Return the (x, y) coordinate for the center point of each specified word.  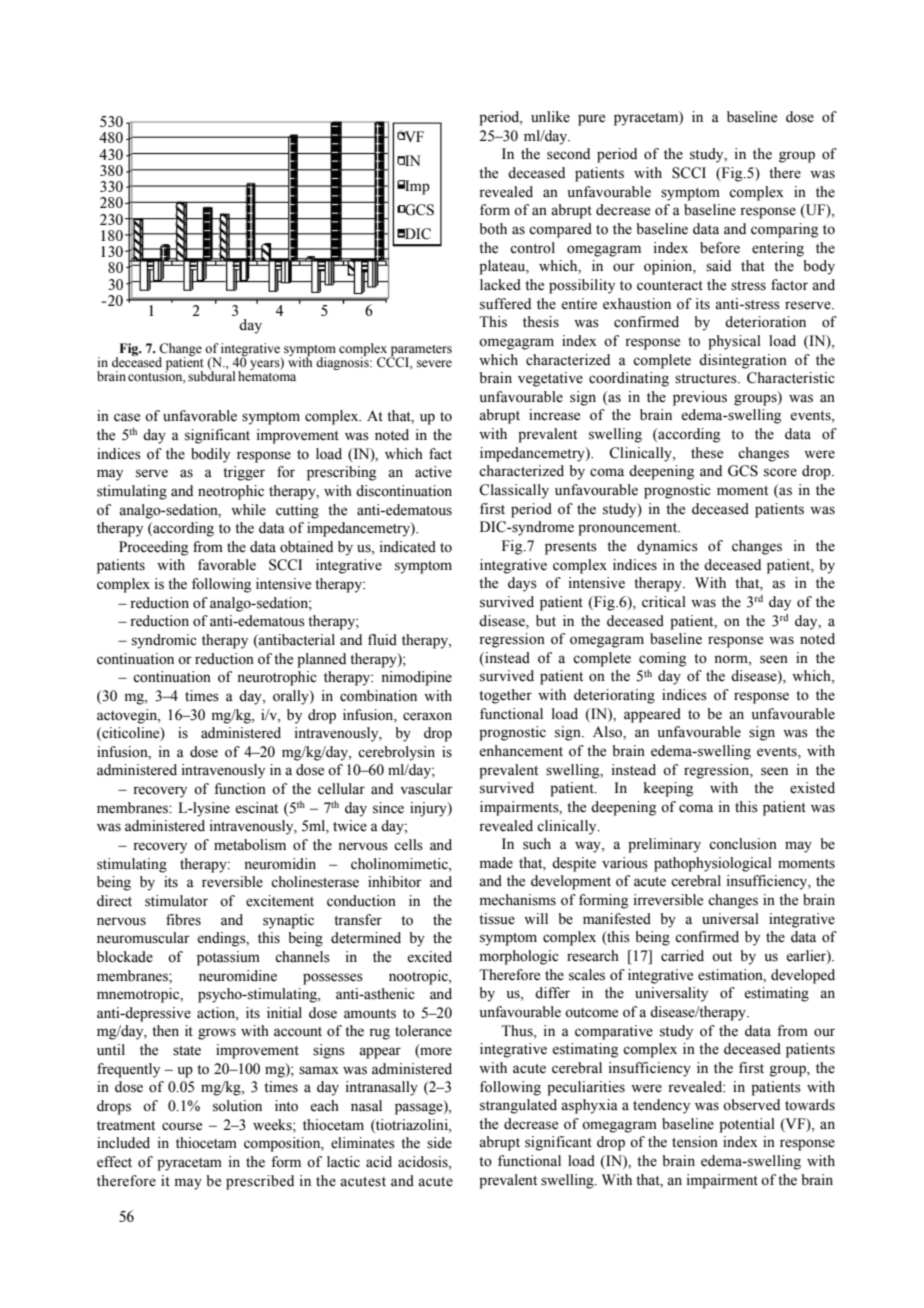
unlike (550, 117)
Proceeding (153, 548)
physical (734, 342)
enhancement (521, 751)
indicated (408, 547)
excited (429, 957)
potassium (228, 958)
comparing (784, 230)
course (182, 1126)
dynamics (667, 547)
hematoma (267, 375)
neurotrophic (277, 678)
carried (682, 956)
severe (434, 363)
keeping (668, 789)
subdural (211, 375)
